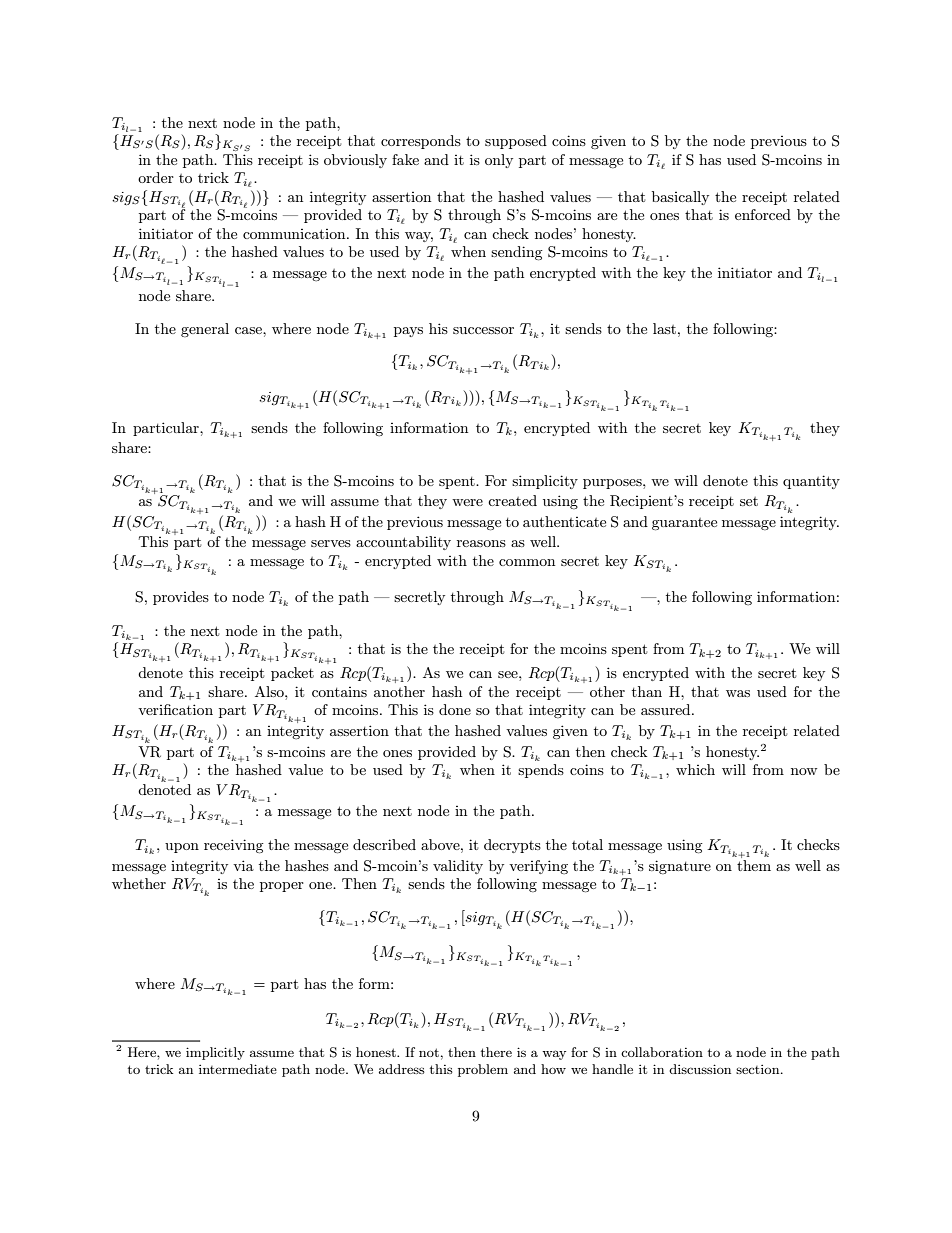 This document has height=1233, width=952. Describe the element at coordinates (483, 330) in the document. I see `successor` at that location.
